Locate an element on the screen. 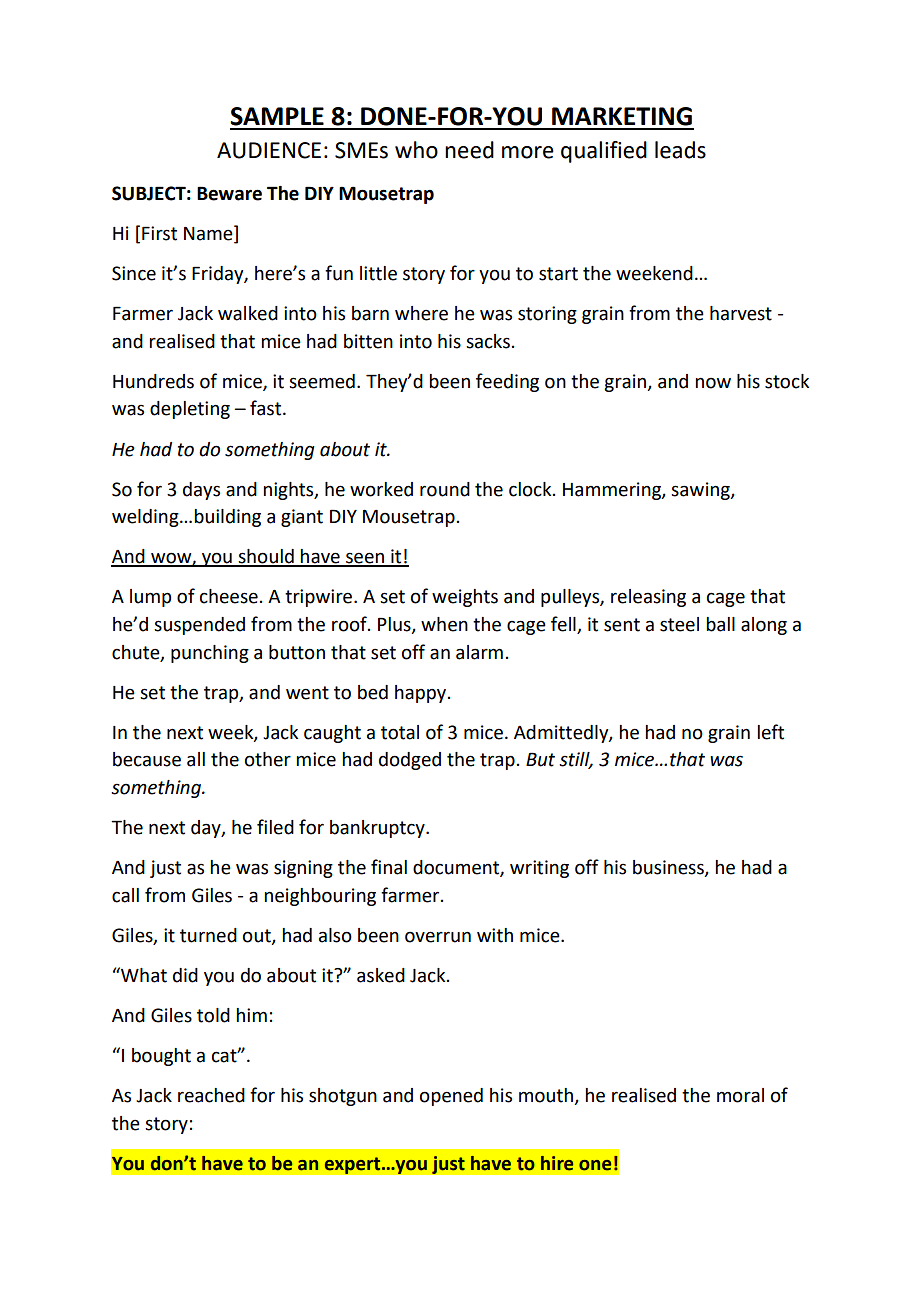 This screenshot has width=924, height=1308. opened is located at coordinates (451, 1097).
